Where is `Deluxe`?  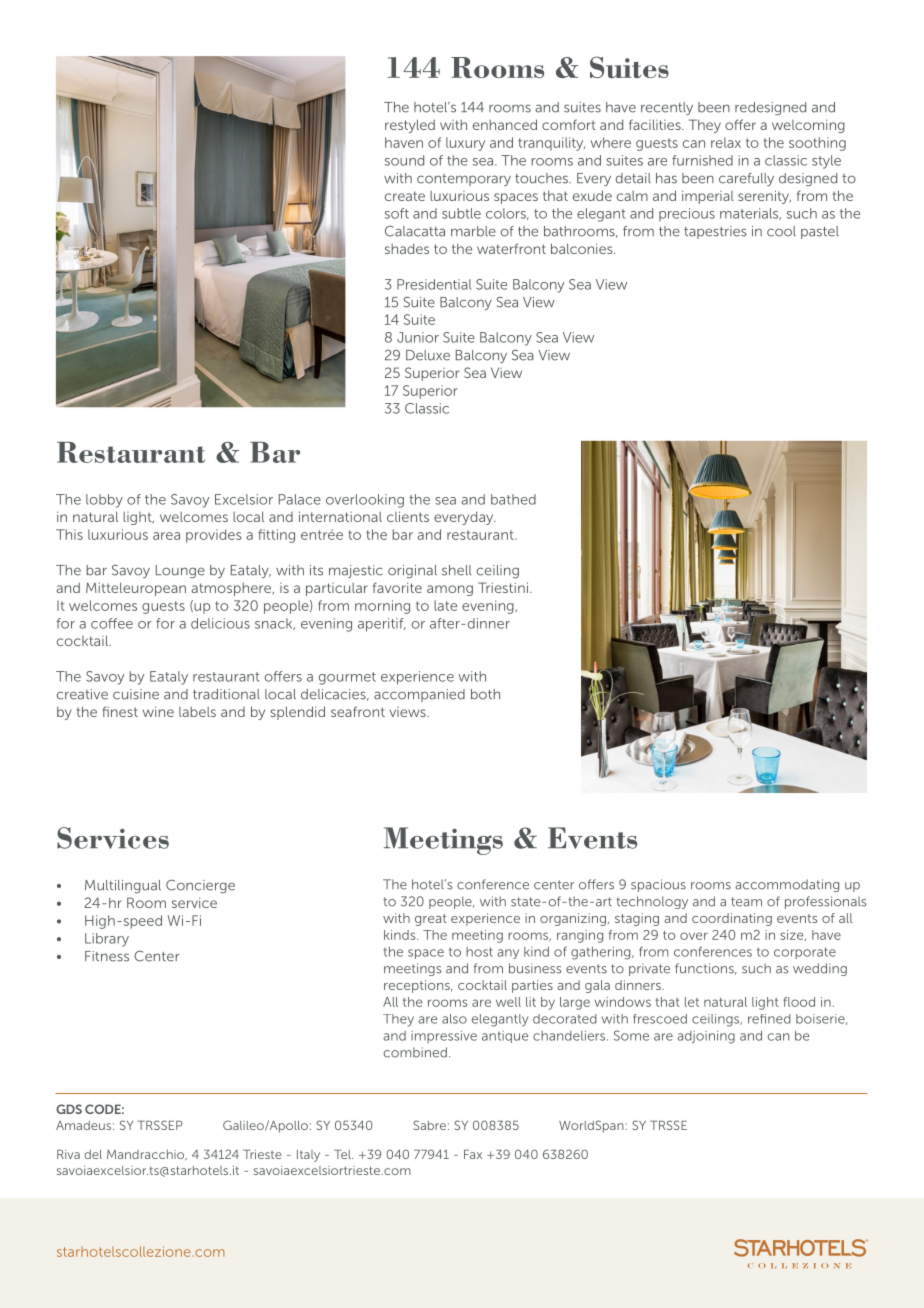 Deluxe is located at coordinates (428, 355).
